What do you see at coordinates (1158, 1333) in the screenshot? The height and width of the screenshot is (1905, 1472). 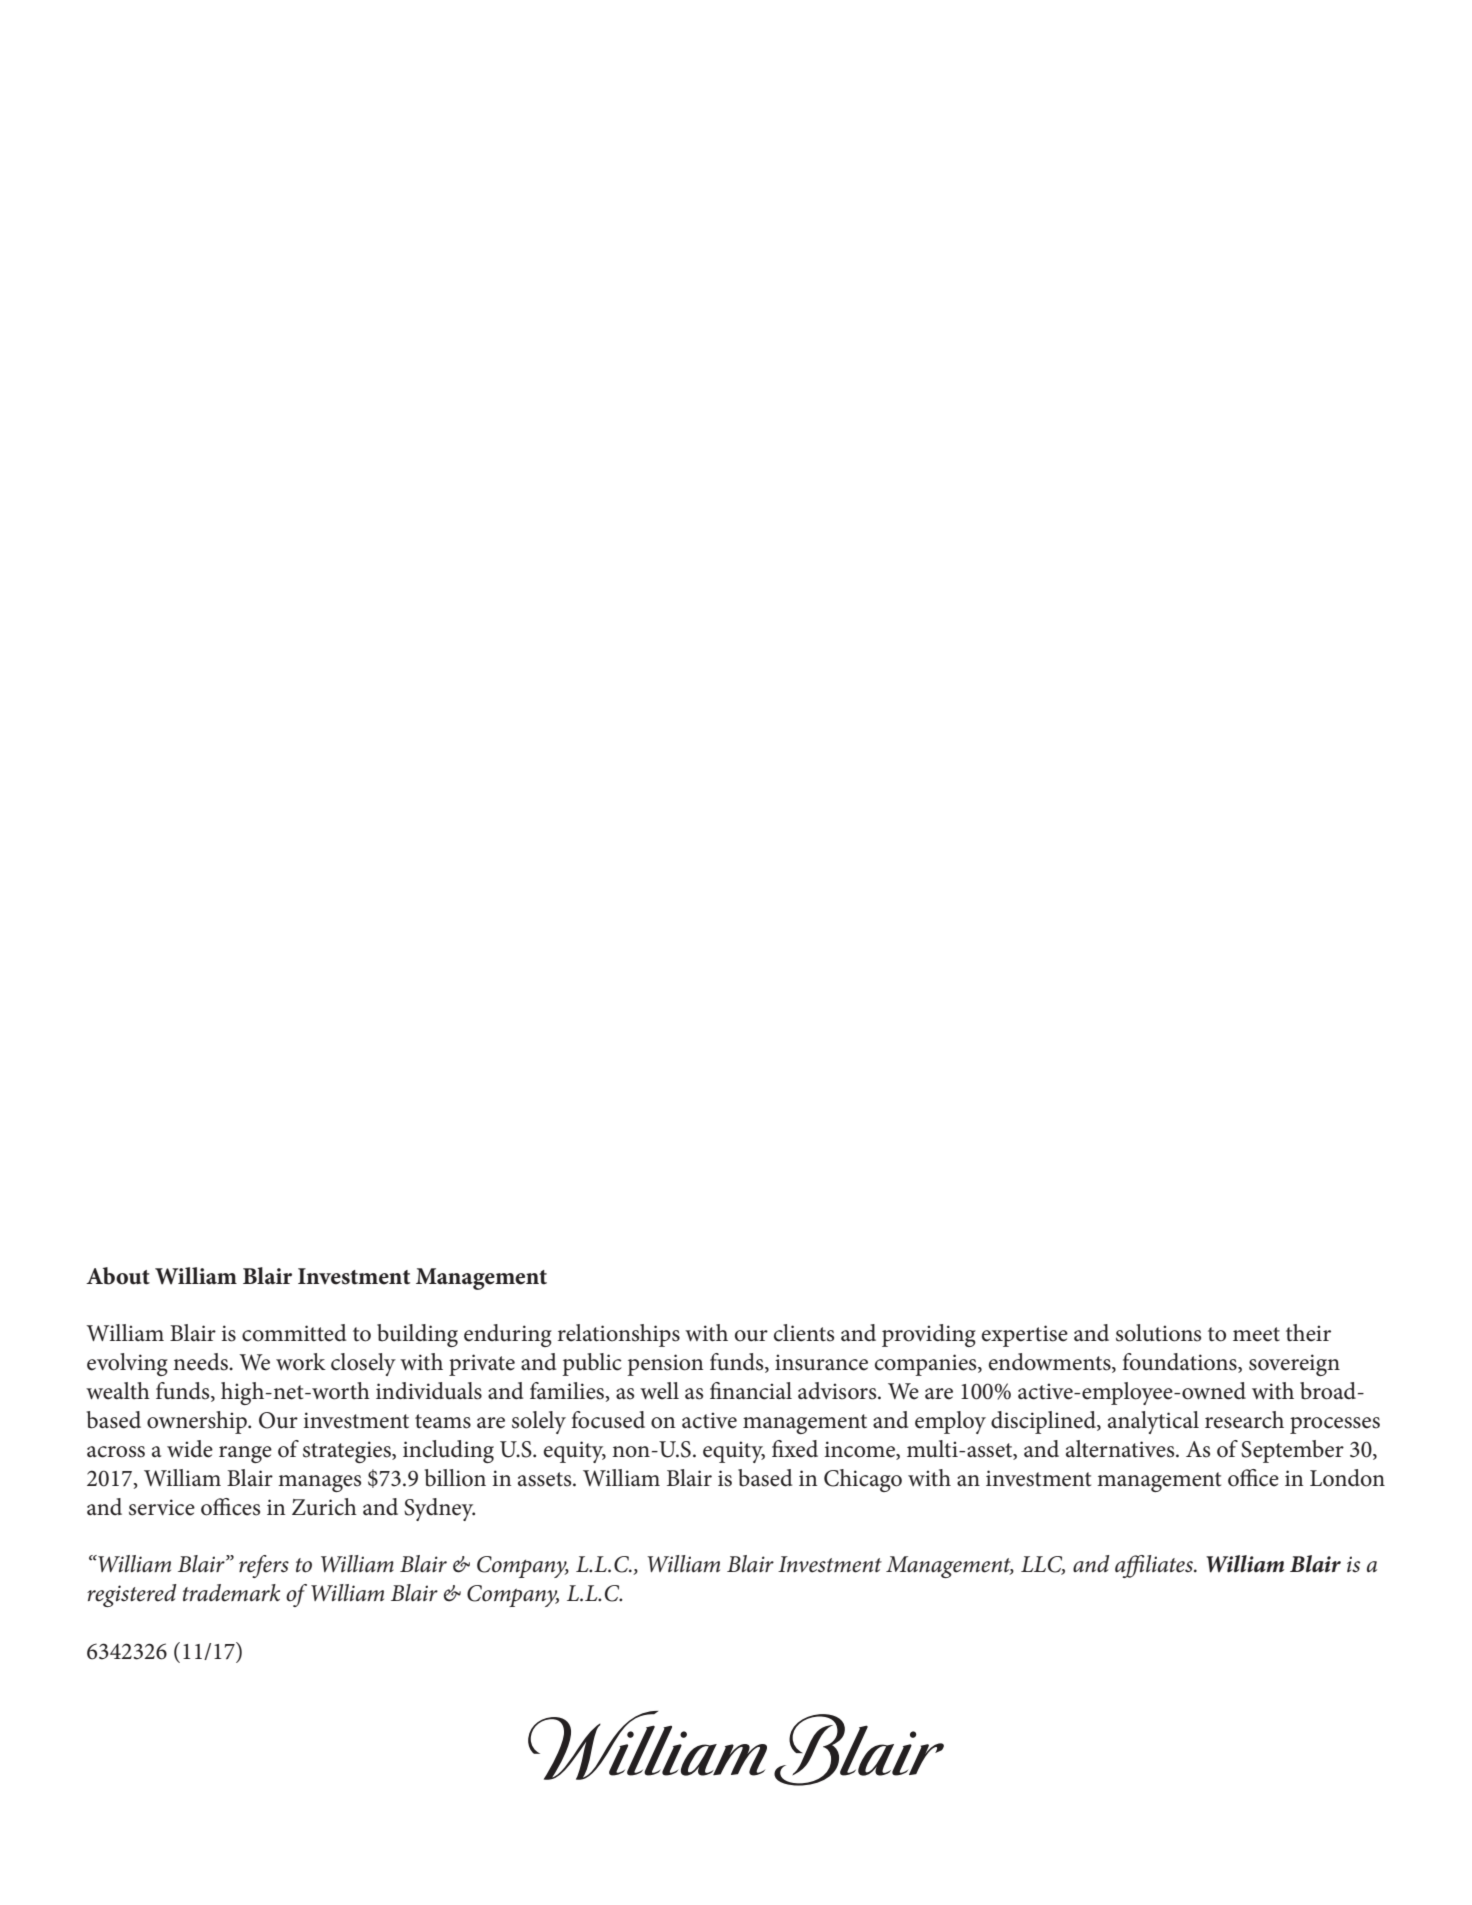 I see `solutions` at bounding box center [1158, 1333].
